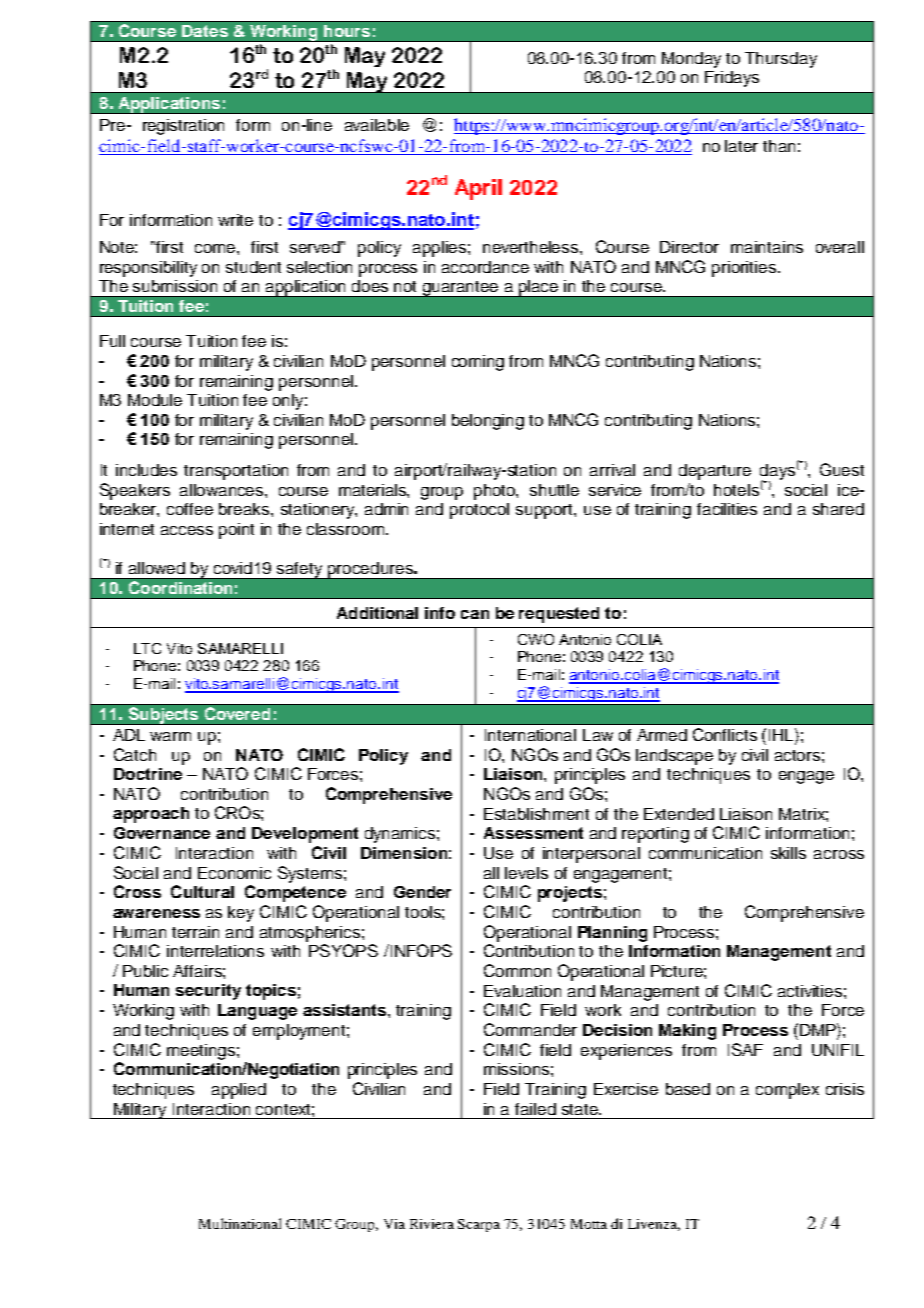  Describe the element at coordinates (240, 1223) in the document. I see `Multinational` at that location.
